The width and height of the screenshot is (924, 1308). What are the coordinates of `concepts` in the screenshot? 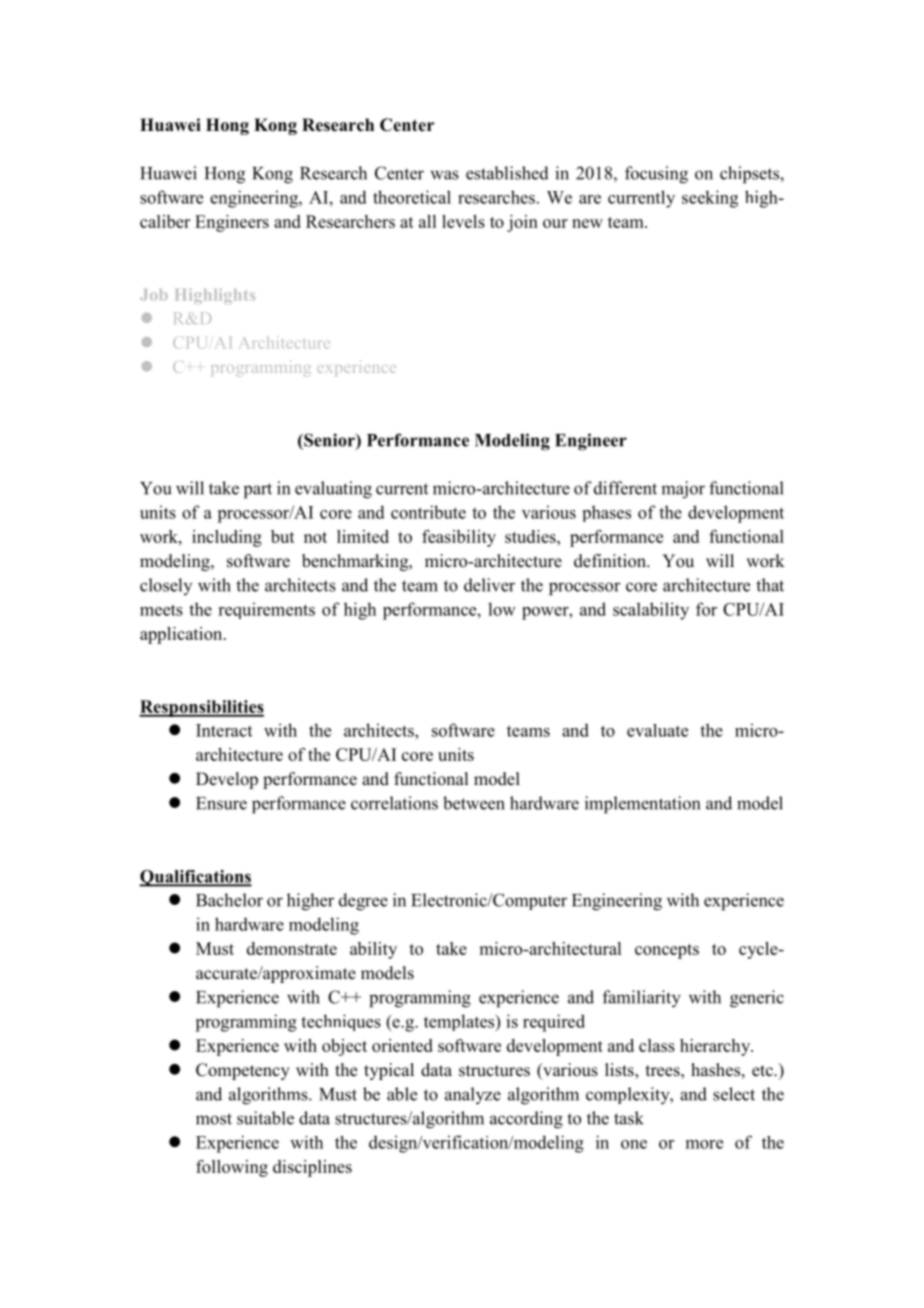 It's located at (667, 951).
